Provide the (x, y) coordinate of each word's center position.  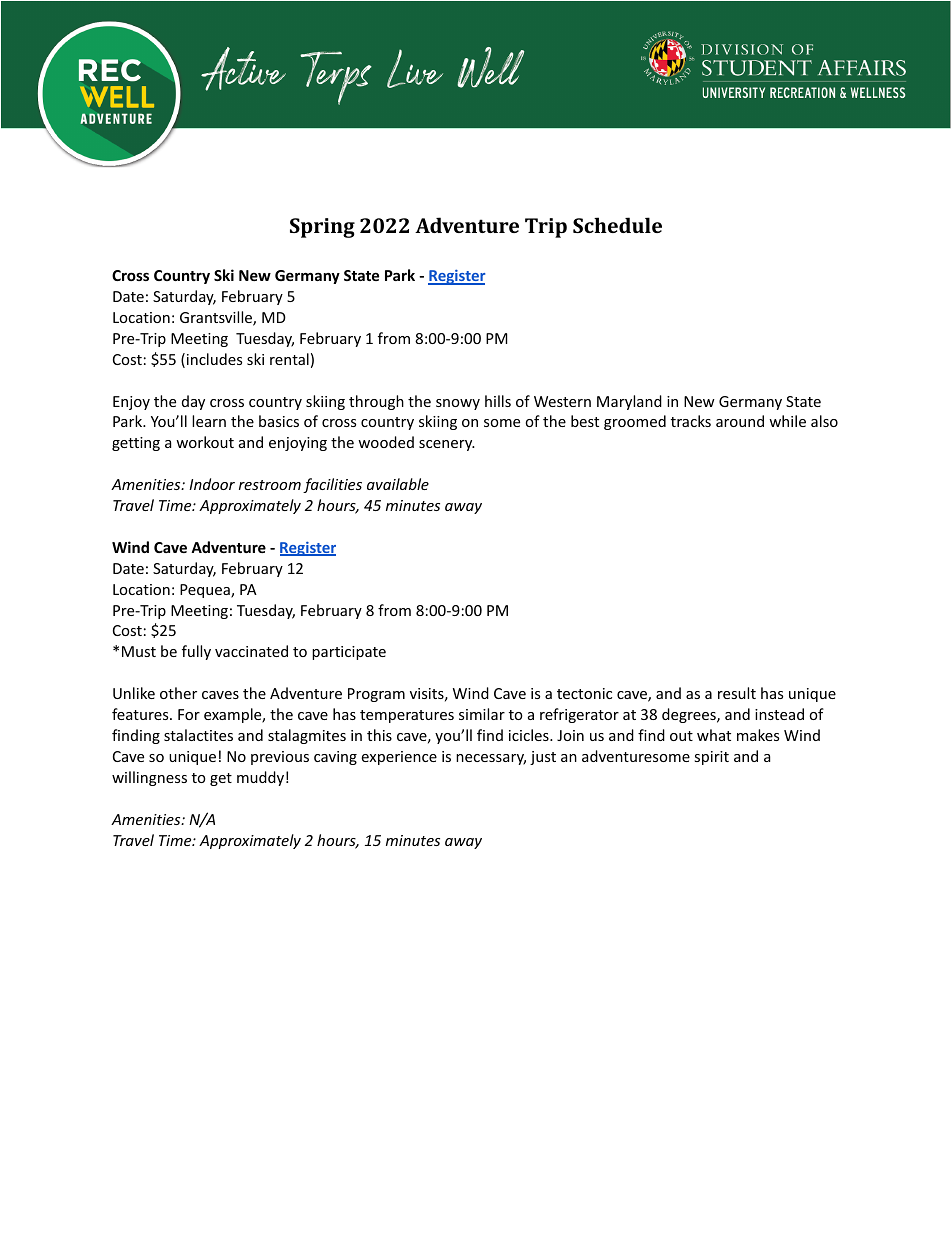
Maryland (629, 402)
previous (280, 758)
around (740, 421)
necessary (491, 759)
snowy (458, 404)
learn (209, 421)
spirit (711, 758)
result (737, 693)
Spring (322, 228)
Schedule (617, 225)
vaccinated (251, 651)
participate (349, 653)
